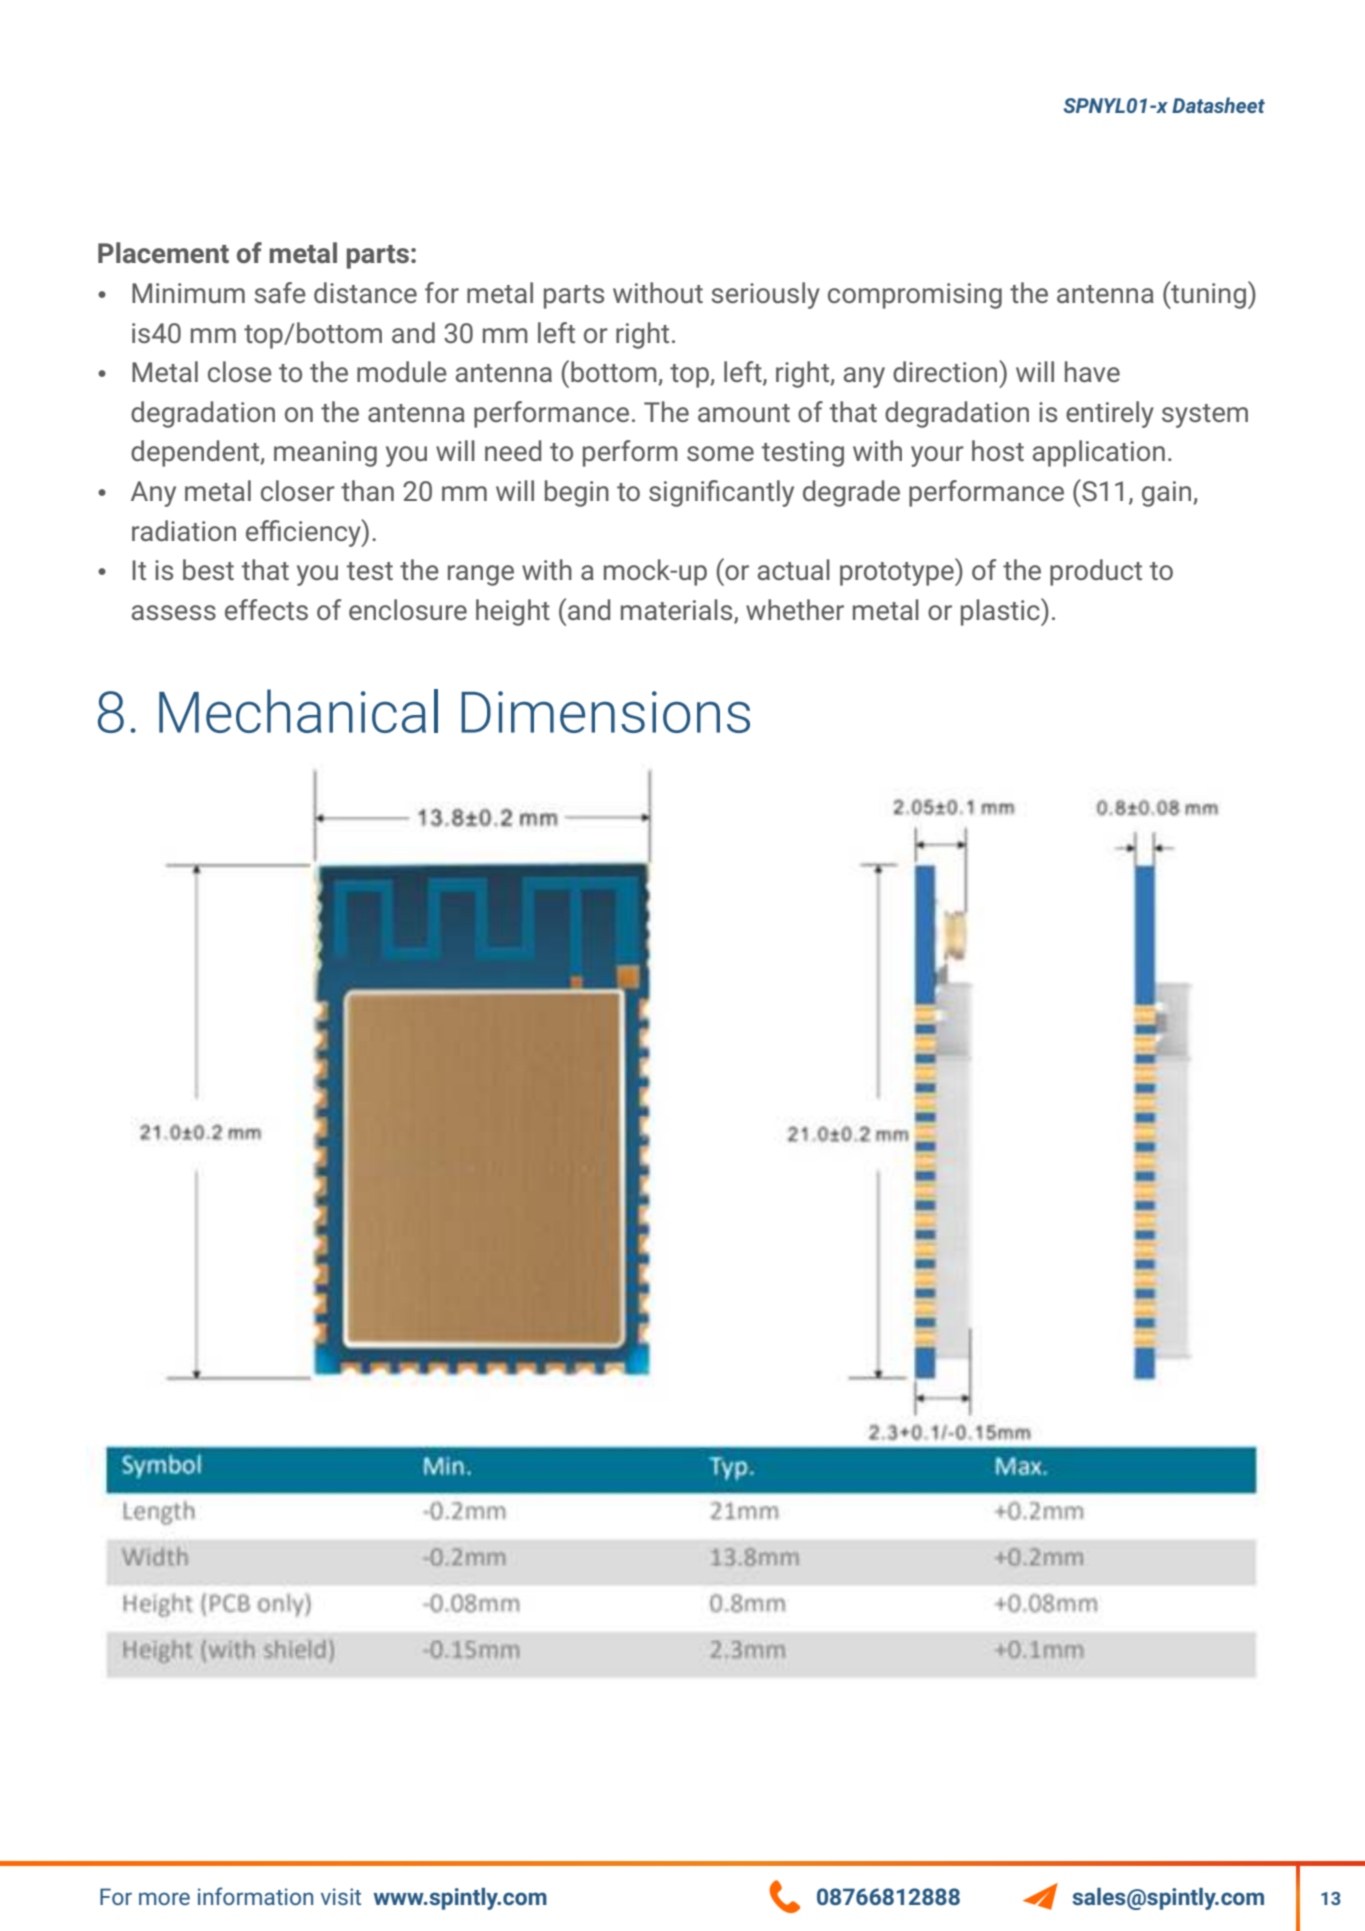 Image resolution: width=1365 pixels, height=1931 pixels. What do you see at coordinates (1096, 572) in the screenshot?
I see `product` at bounding box center [1096, 572].
